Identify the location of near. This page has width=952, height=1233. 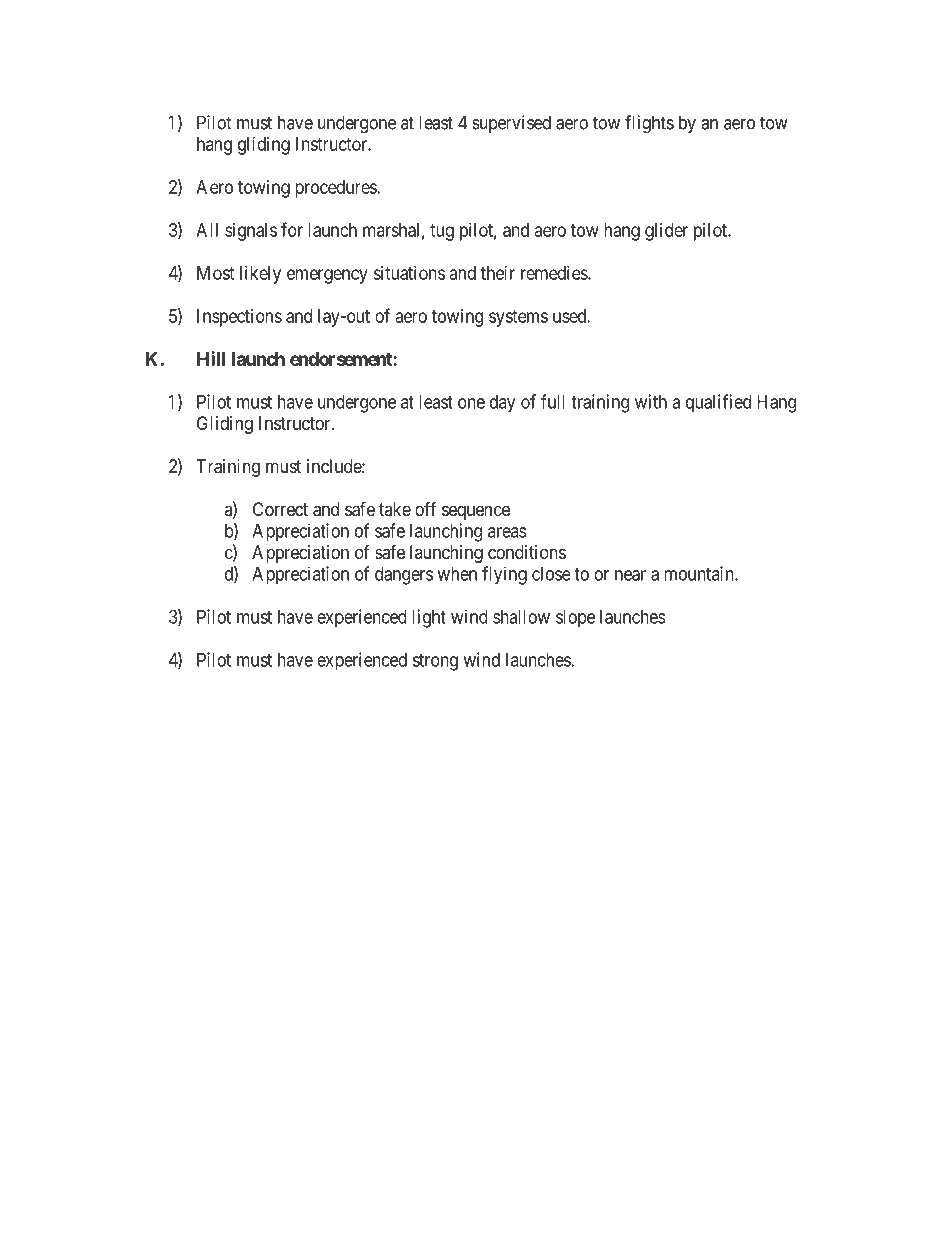
(630, 575).
